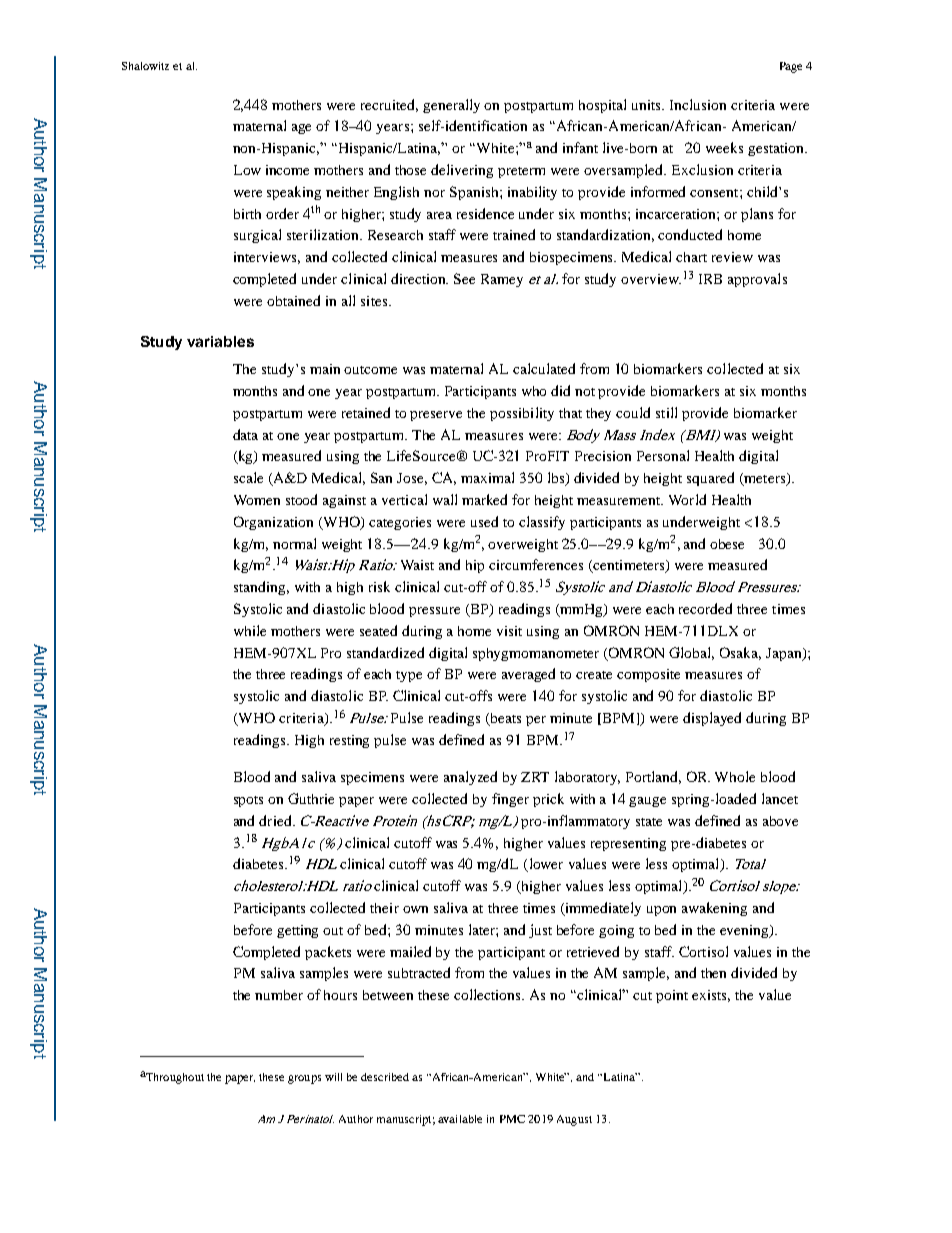 This document has height=1233, width=952. I want to click on lower, so click(544, 865).
